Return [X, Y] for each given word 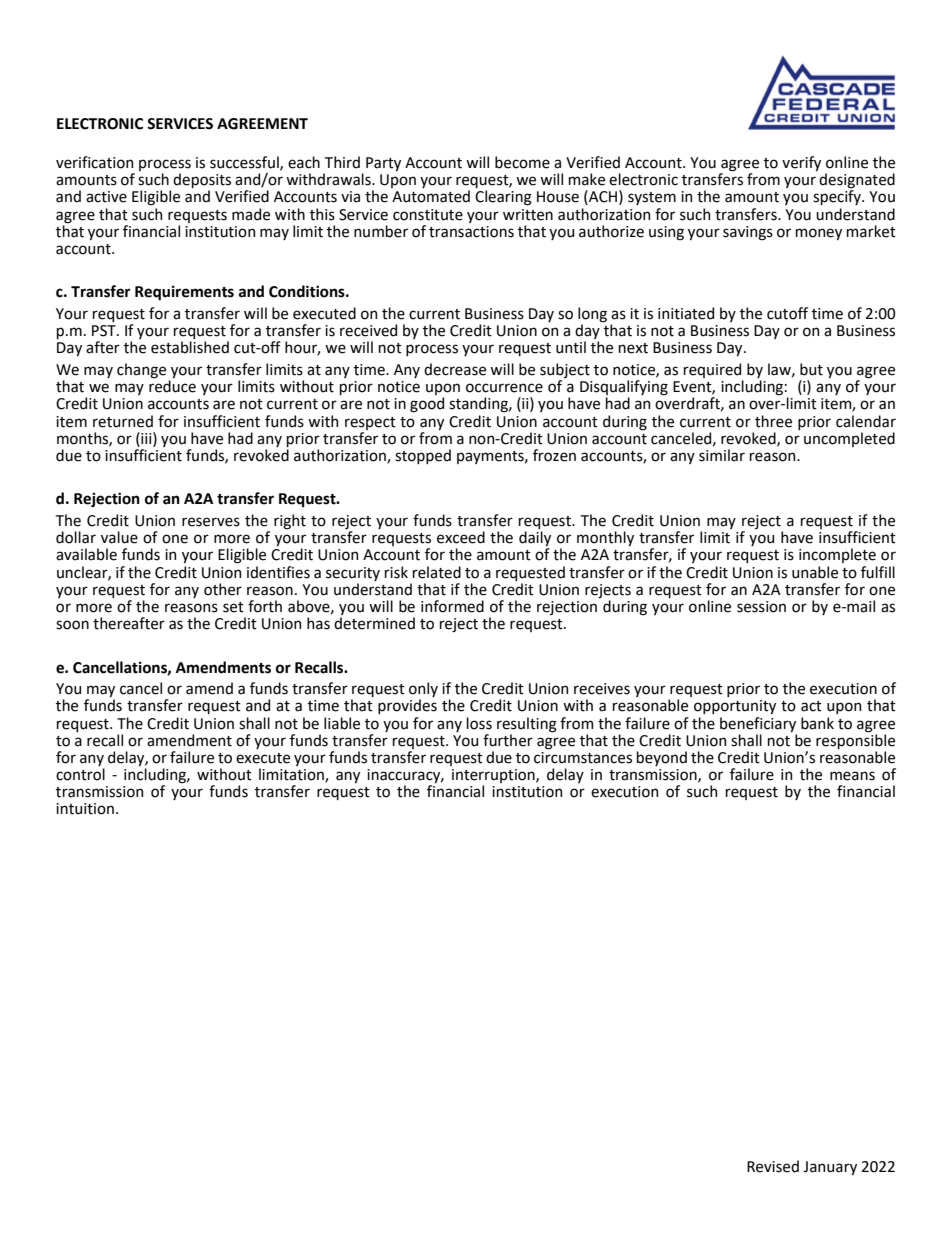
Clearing [503, 198]
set [233, 607]
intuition [85, 809]
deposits [202, 182]
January [830, 1168]
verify [801, 163]
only [423, 691]
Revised [773, 1166]
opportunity [735, 707]
